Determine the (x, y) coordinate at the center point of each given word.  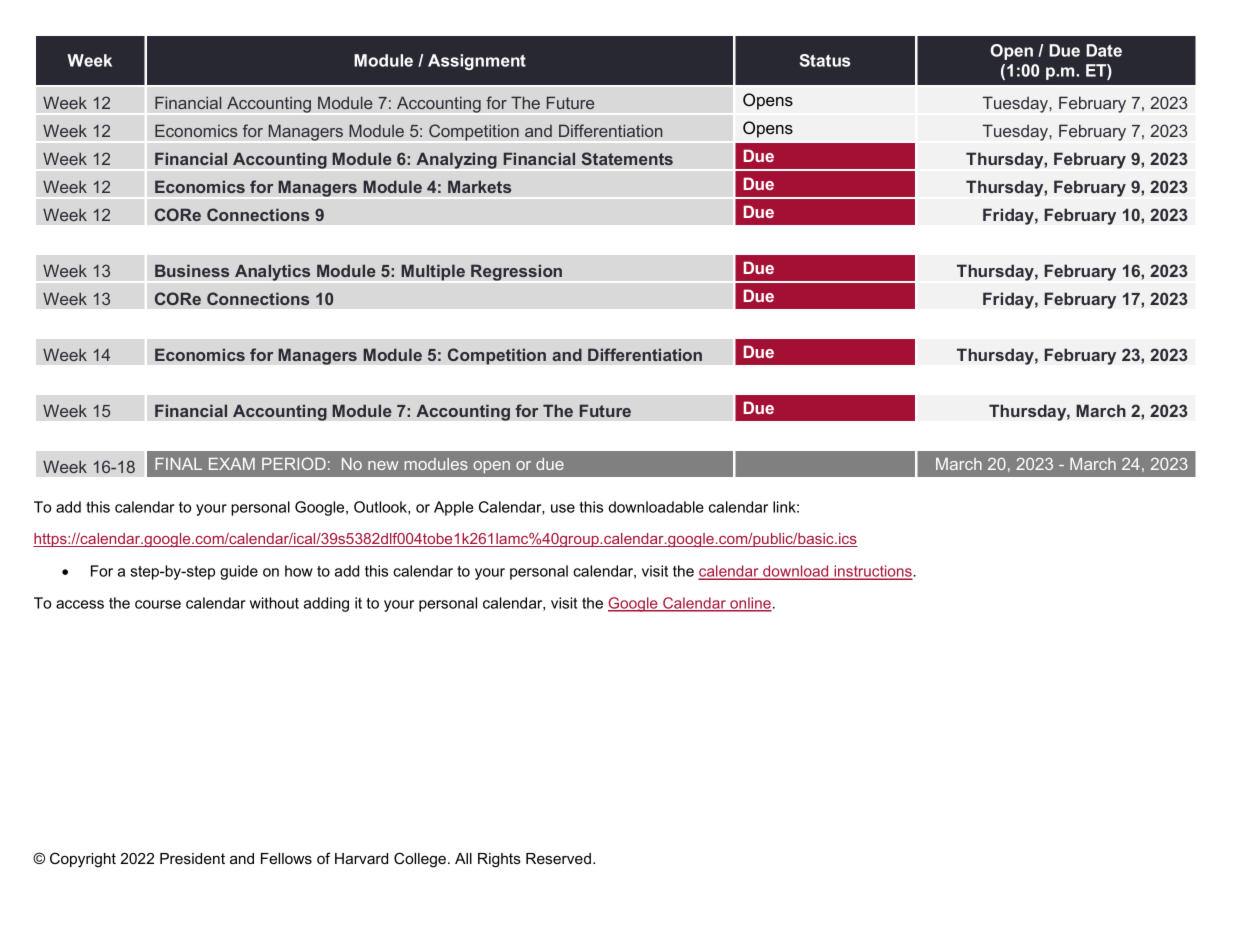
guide (239, 572)
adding (326, 604)
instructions (873, 572)
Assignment (477, 62)
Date (1104, 50)
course (158, 604)
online (750, 604)
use (563, 508)
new (383, 465)
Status (825, 60)
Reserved (558, 858)
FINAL (178, 464)
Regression (516, 272)
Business (192, 270)
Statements (627, 158)
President (192, 858)
